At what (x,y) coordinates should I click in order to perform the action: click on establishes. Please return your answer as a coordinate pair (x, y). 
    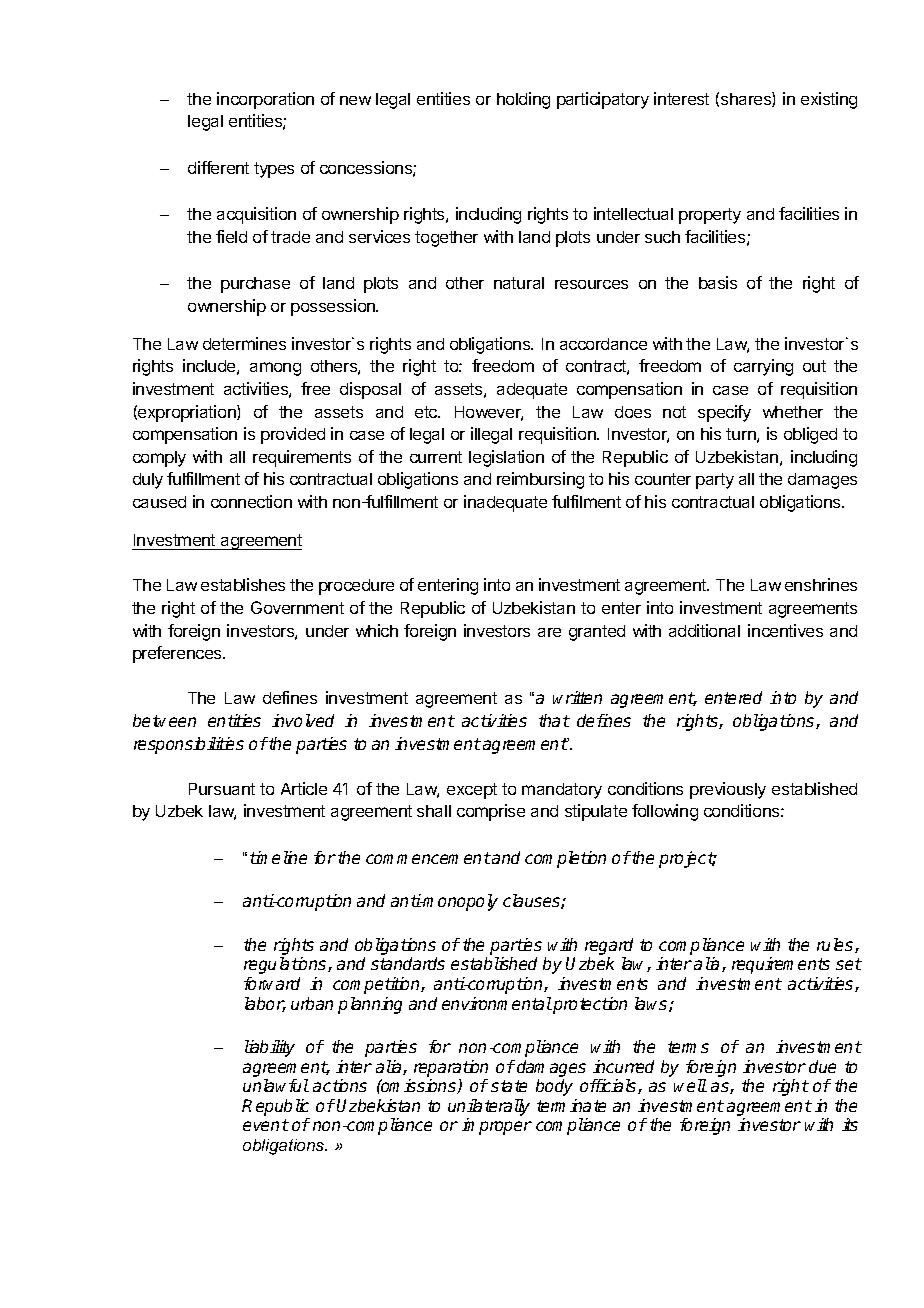
    Looking at the image, I should click on (243, 584).
